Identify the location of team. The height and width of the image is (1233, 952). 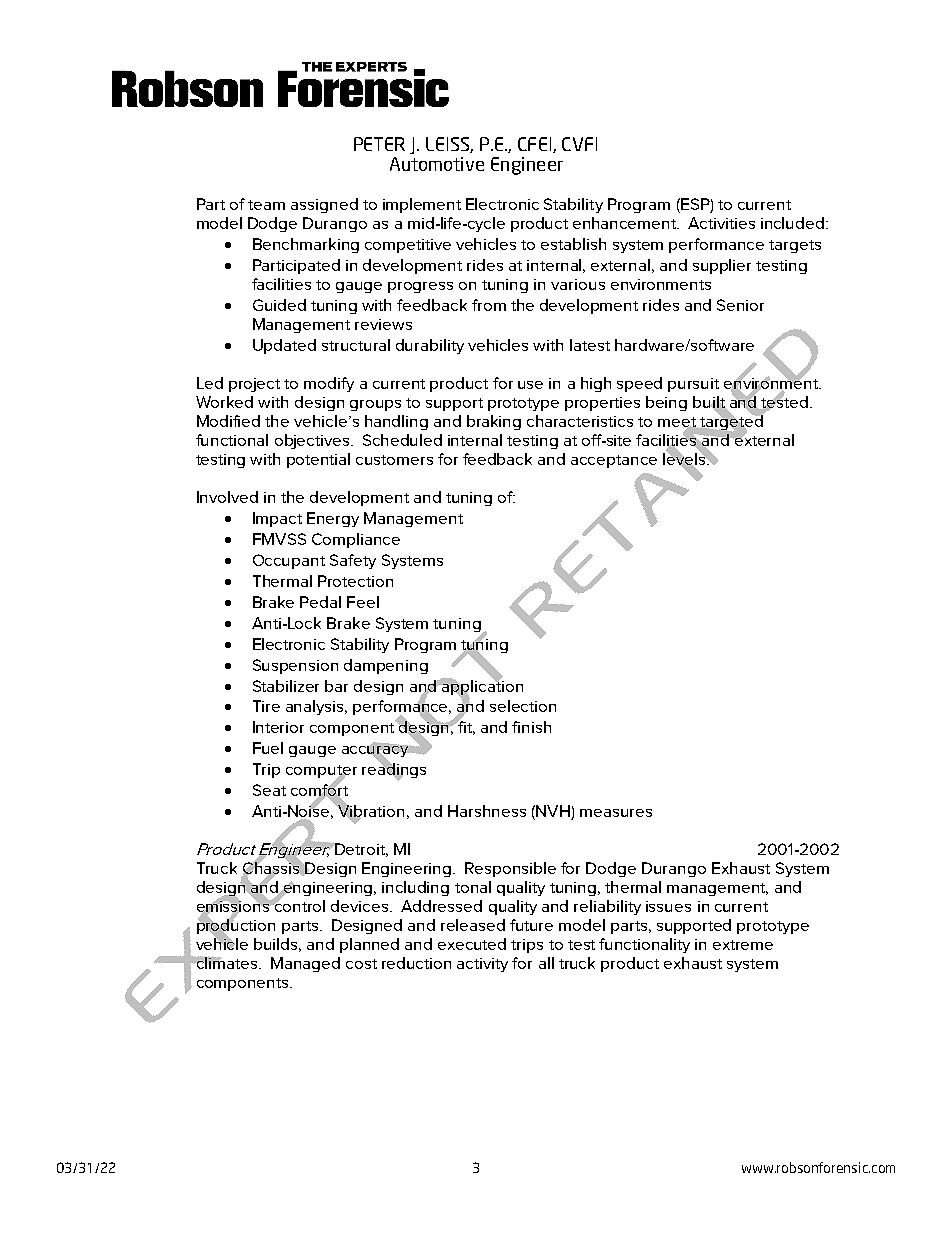
(266, 205).
